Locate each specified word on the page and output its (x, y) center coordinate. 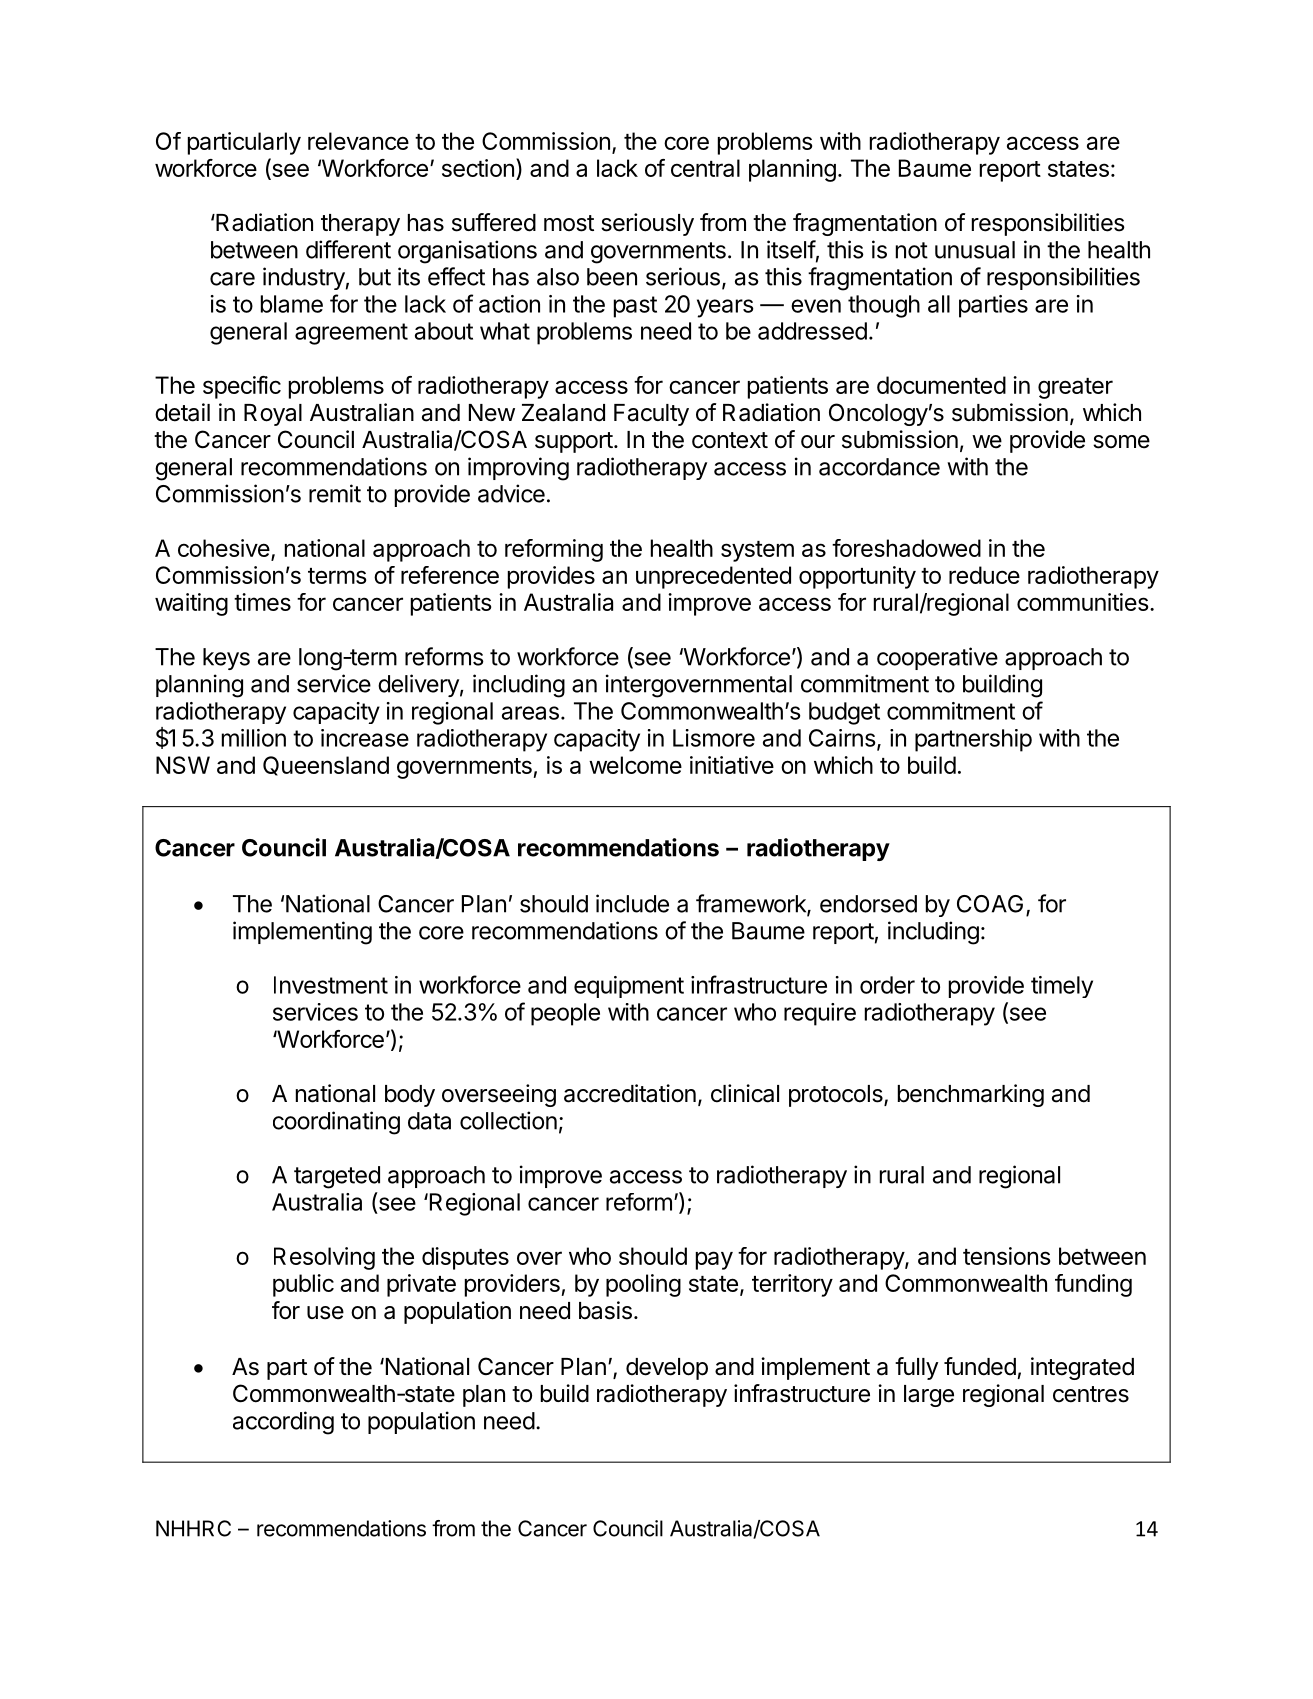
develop (667, 1369)
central (705, 168)
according (283, 1423)
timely (1062, 987)
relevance (358, 141)
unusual (975, 250)
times (262, 602)
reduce (984, 575)
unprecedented (713, 577)
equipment (629, 987)
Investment (331, 985)
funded (980, 1366)
